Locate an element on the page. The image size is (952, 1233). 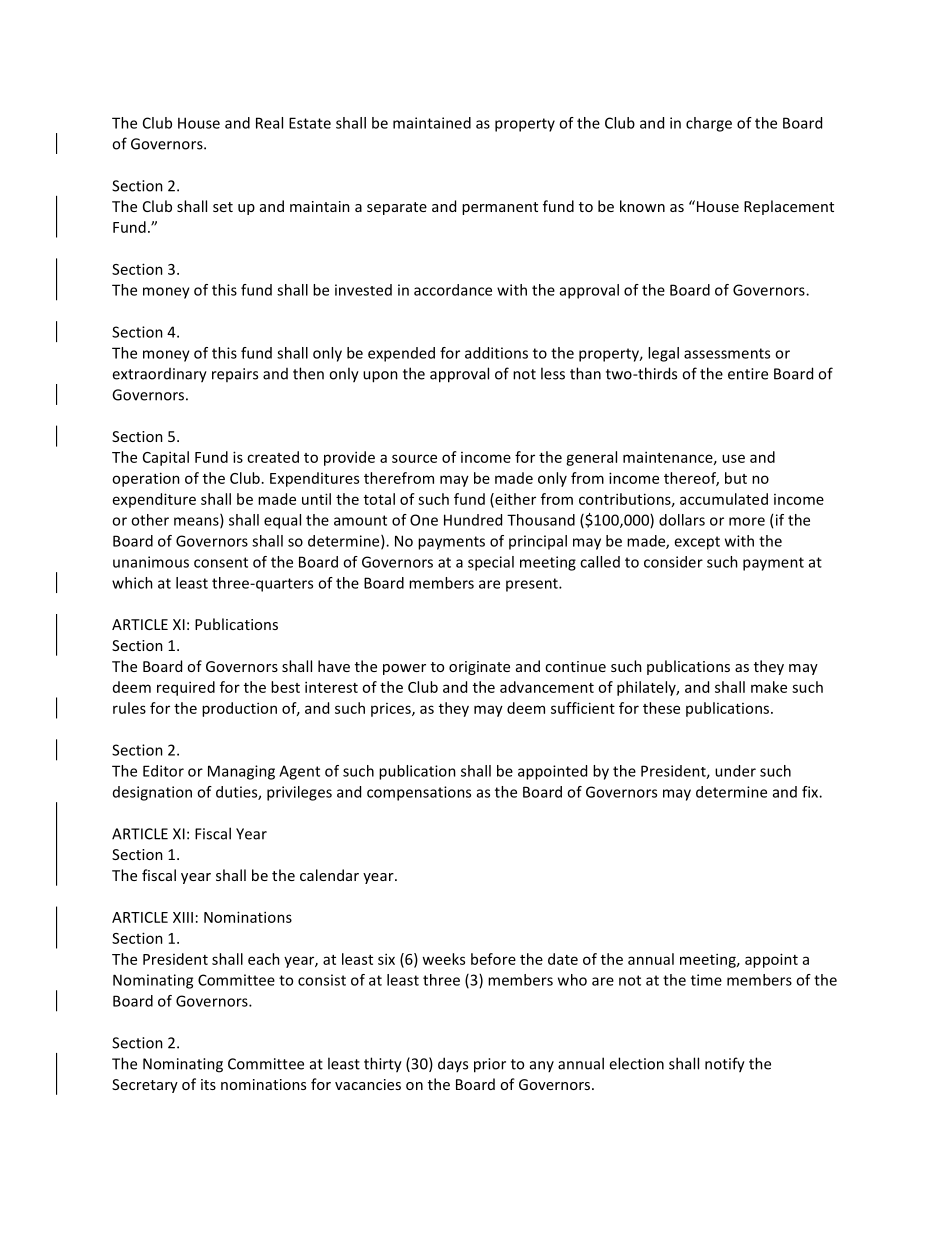
under is located at coordinates (735, 771).
